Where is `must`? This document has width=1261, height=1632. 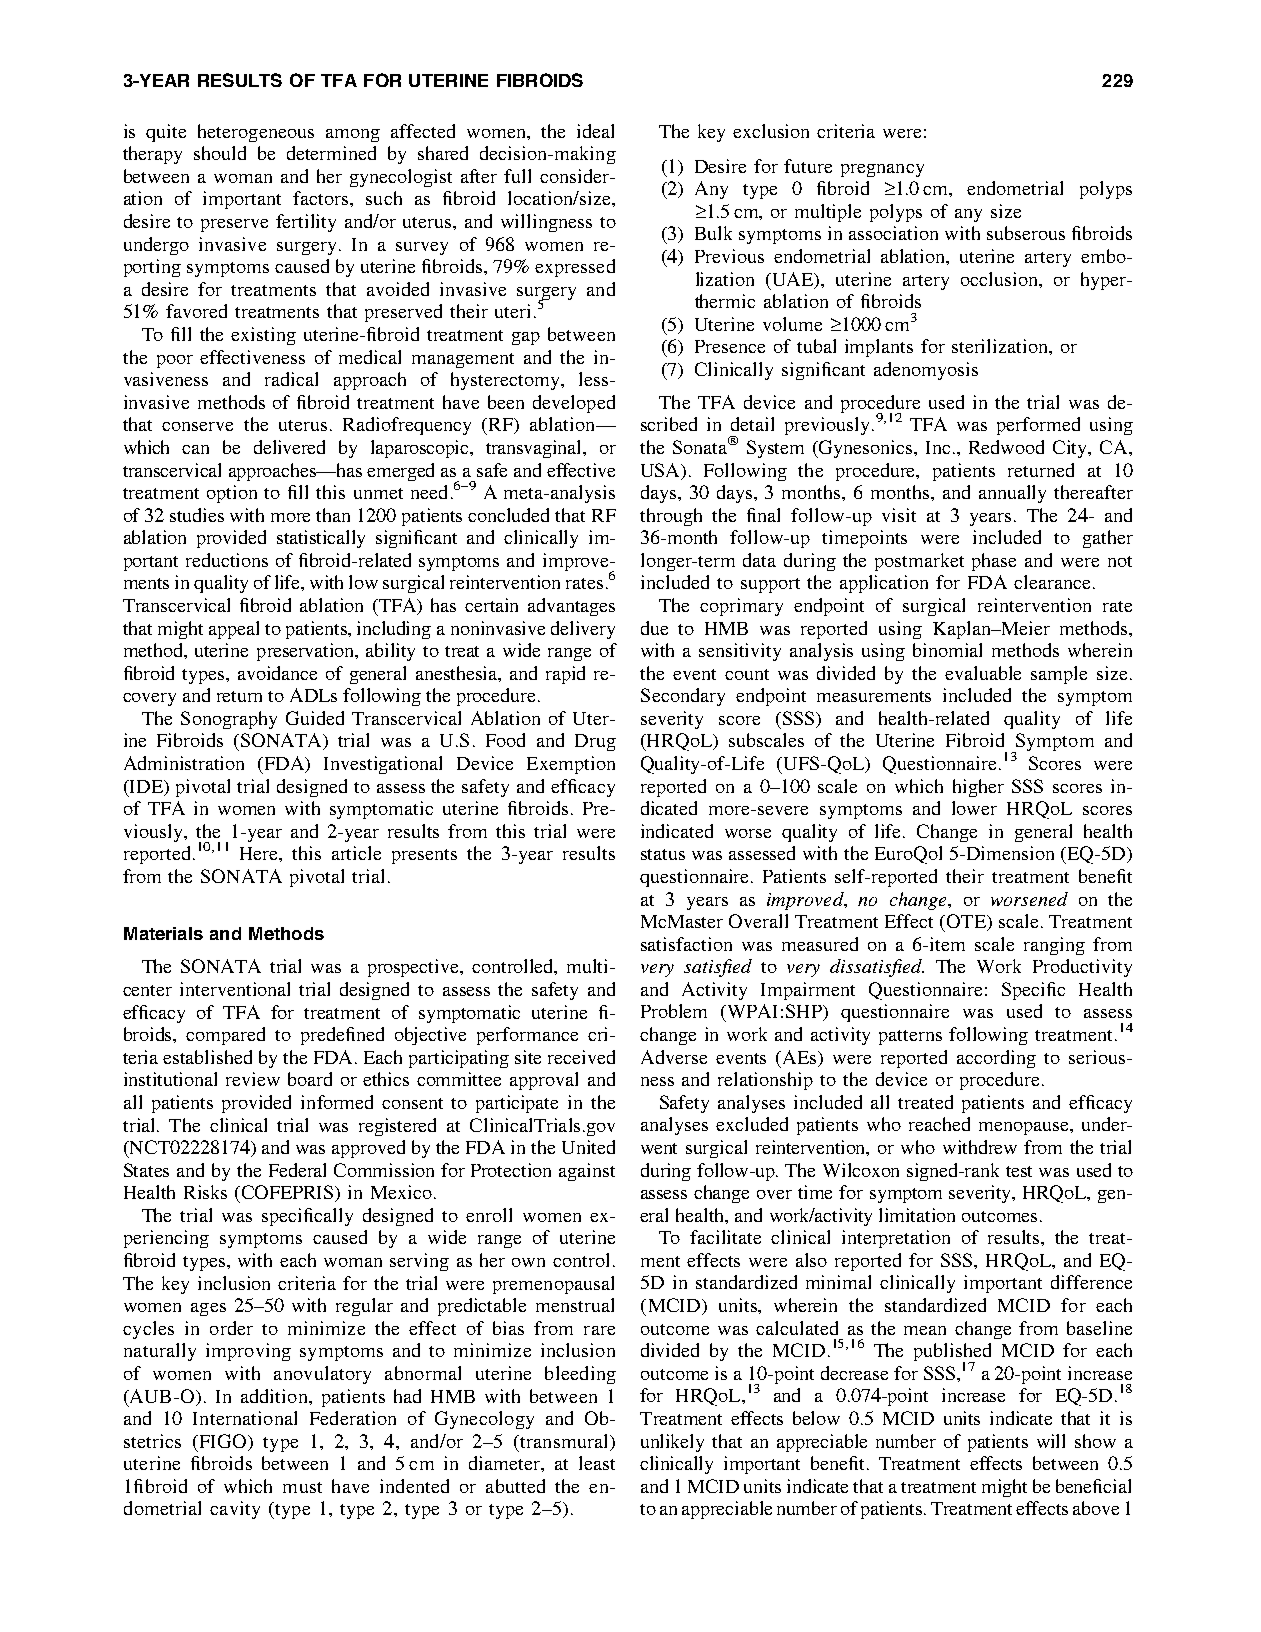
must is located at coordinates (302, 1487).
